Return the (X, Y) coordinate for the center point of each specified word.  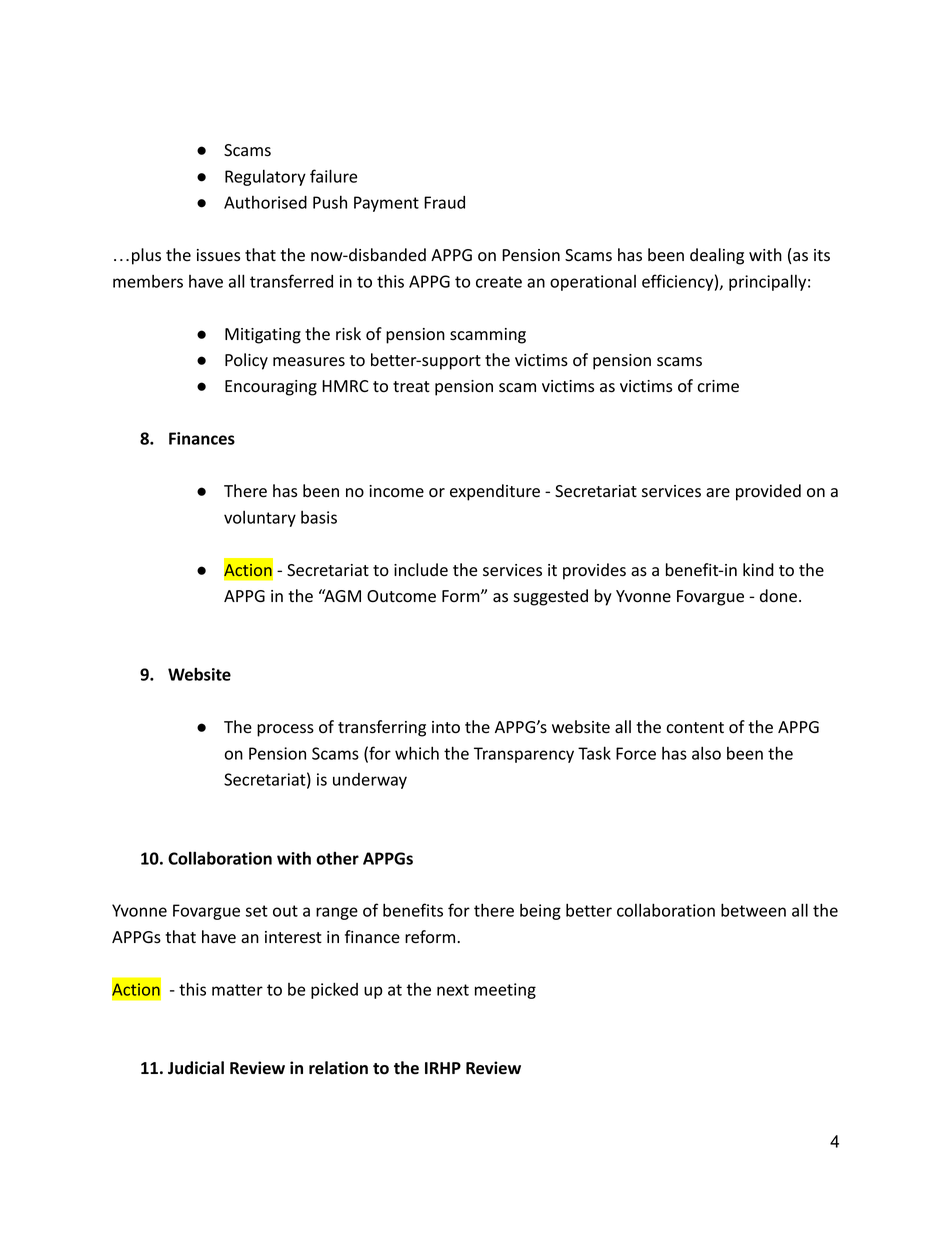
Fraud (444, 202)
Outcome (401, 596)
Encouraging (271, 388)
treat (411, 387)
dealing (717, 256)
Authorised (265, 202)
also (706, 753)
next (453, 990)
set (257, 911)
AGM (341, 595)
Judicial (196, 1068)
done (778, 596)
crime (718, 386)
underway (370, 781)
